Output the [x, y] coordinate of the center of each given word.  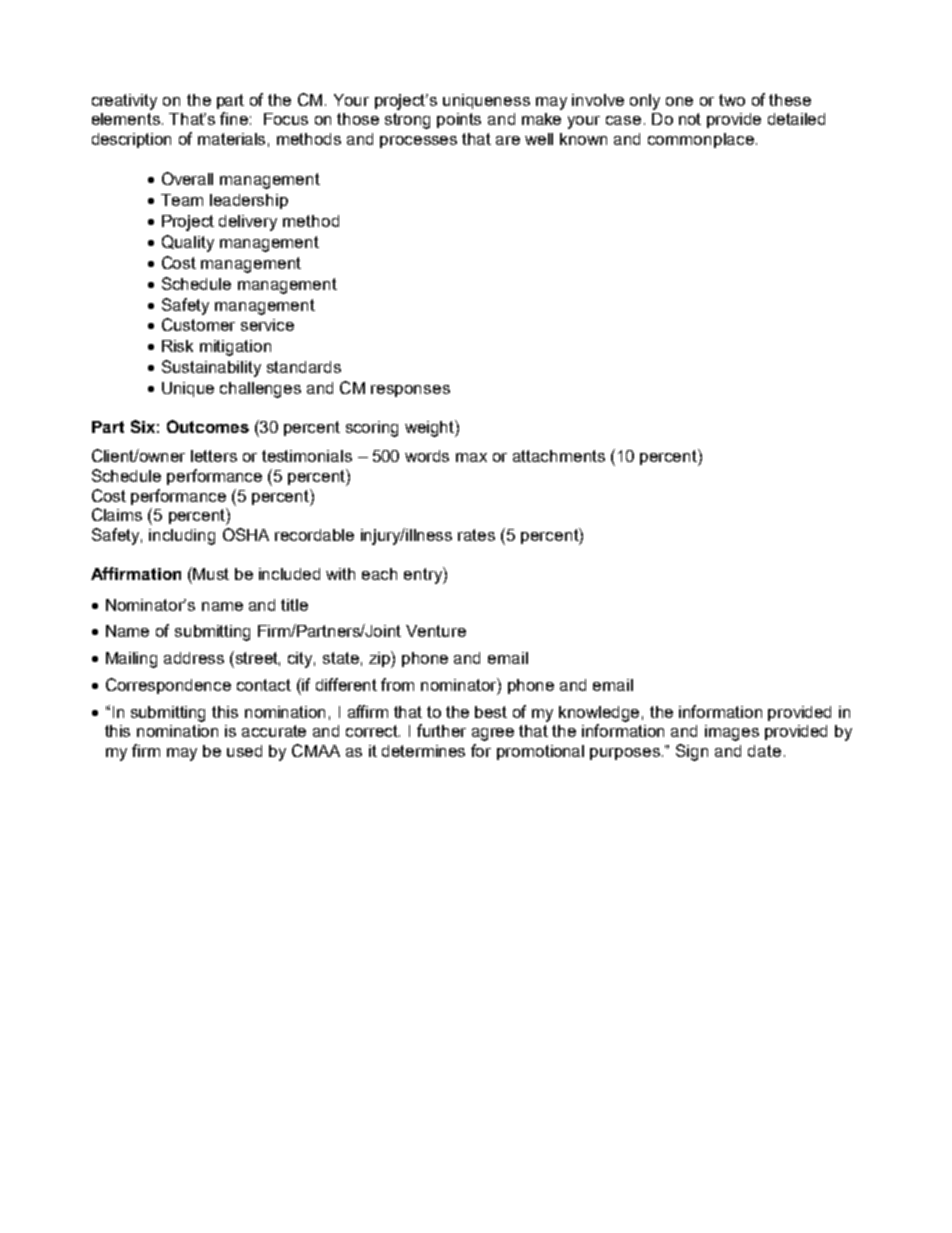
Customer [198, 324]
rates [476, 535]
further [441, 730]
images [732, 733]
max [471, 457]
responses [410, 391]
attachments [559, 456]
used [244, 751]
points [459, 120]
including [182, 537]
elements [126, 119]
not [690, 119]
